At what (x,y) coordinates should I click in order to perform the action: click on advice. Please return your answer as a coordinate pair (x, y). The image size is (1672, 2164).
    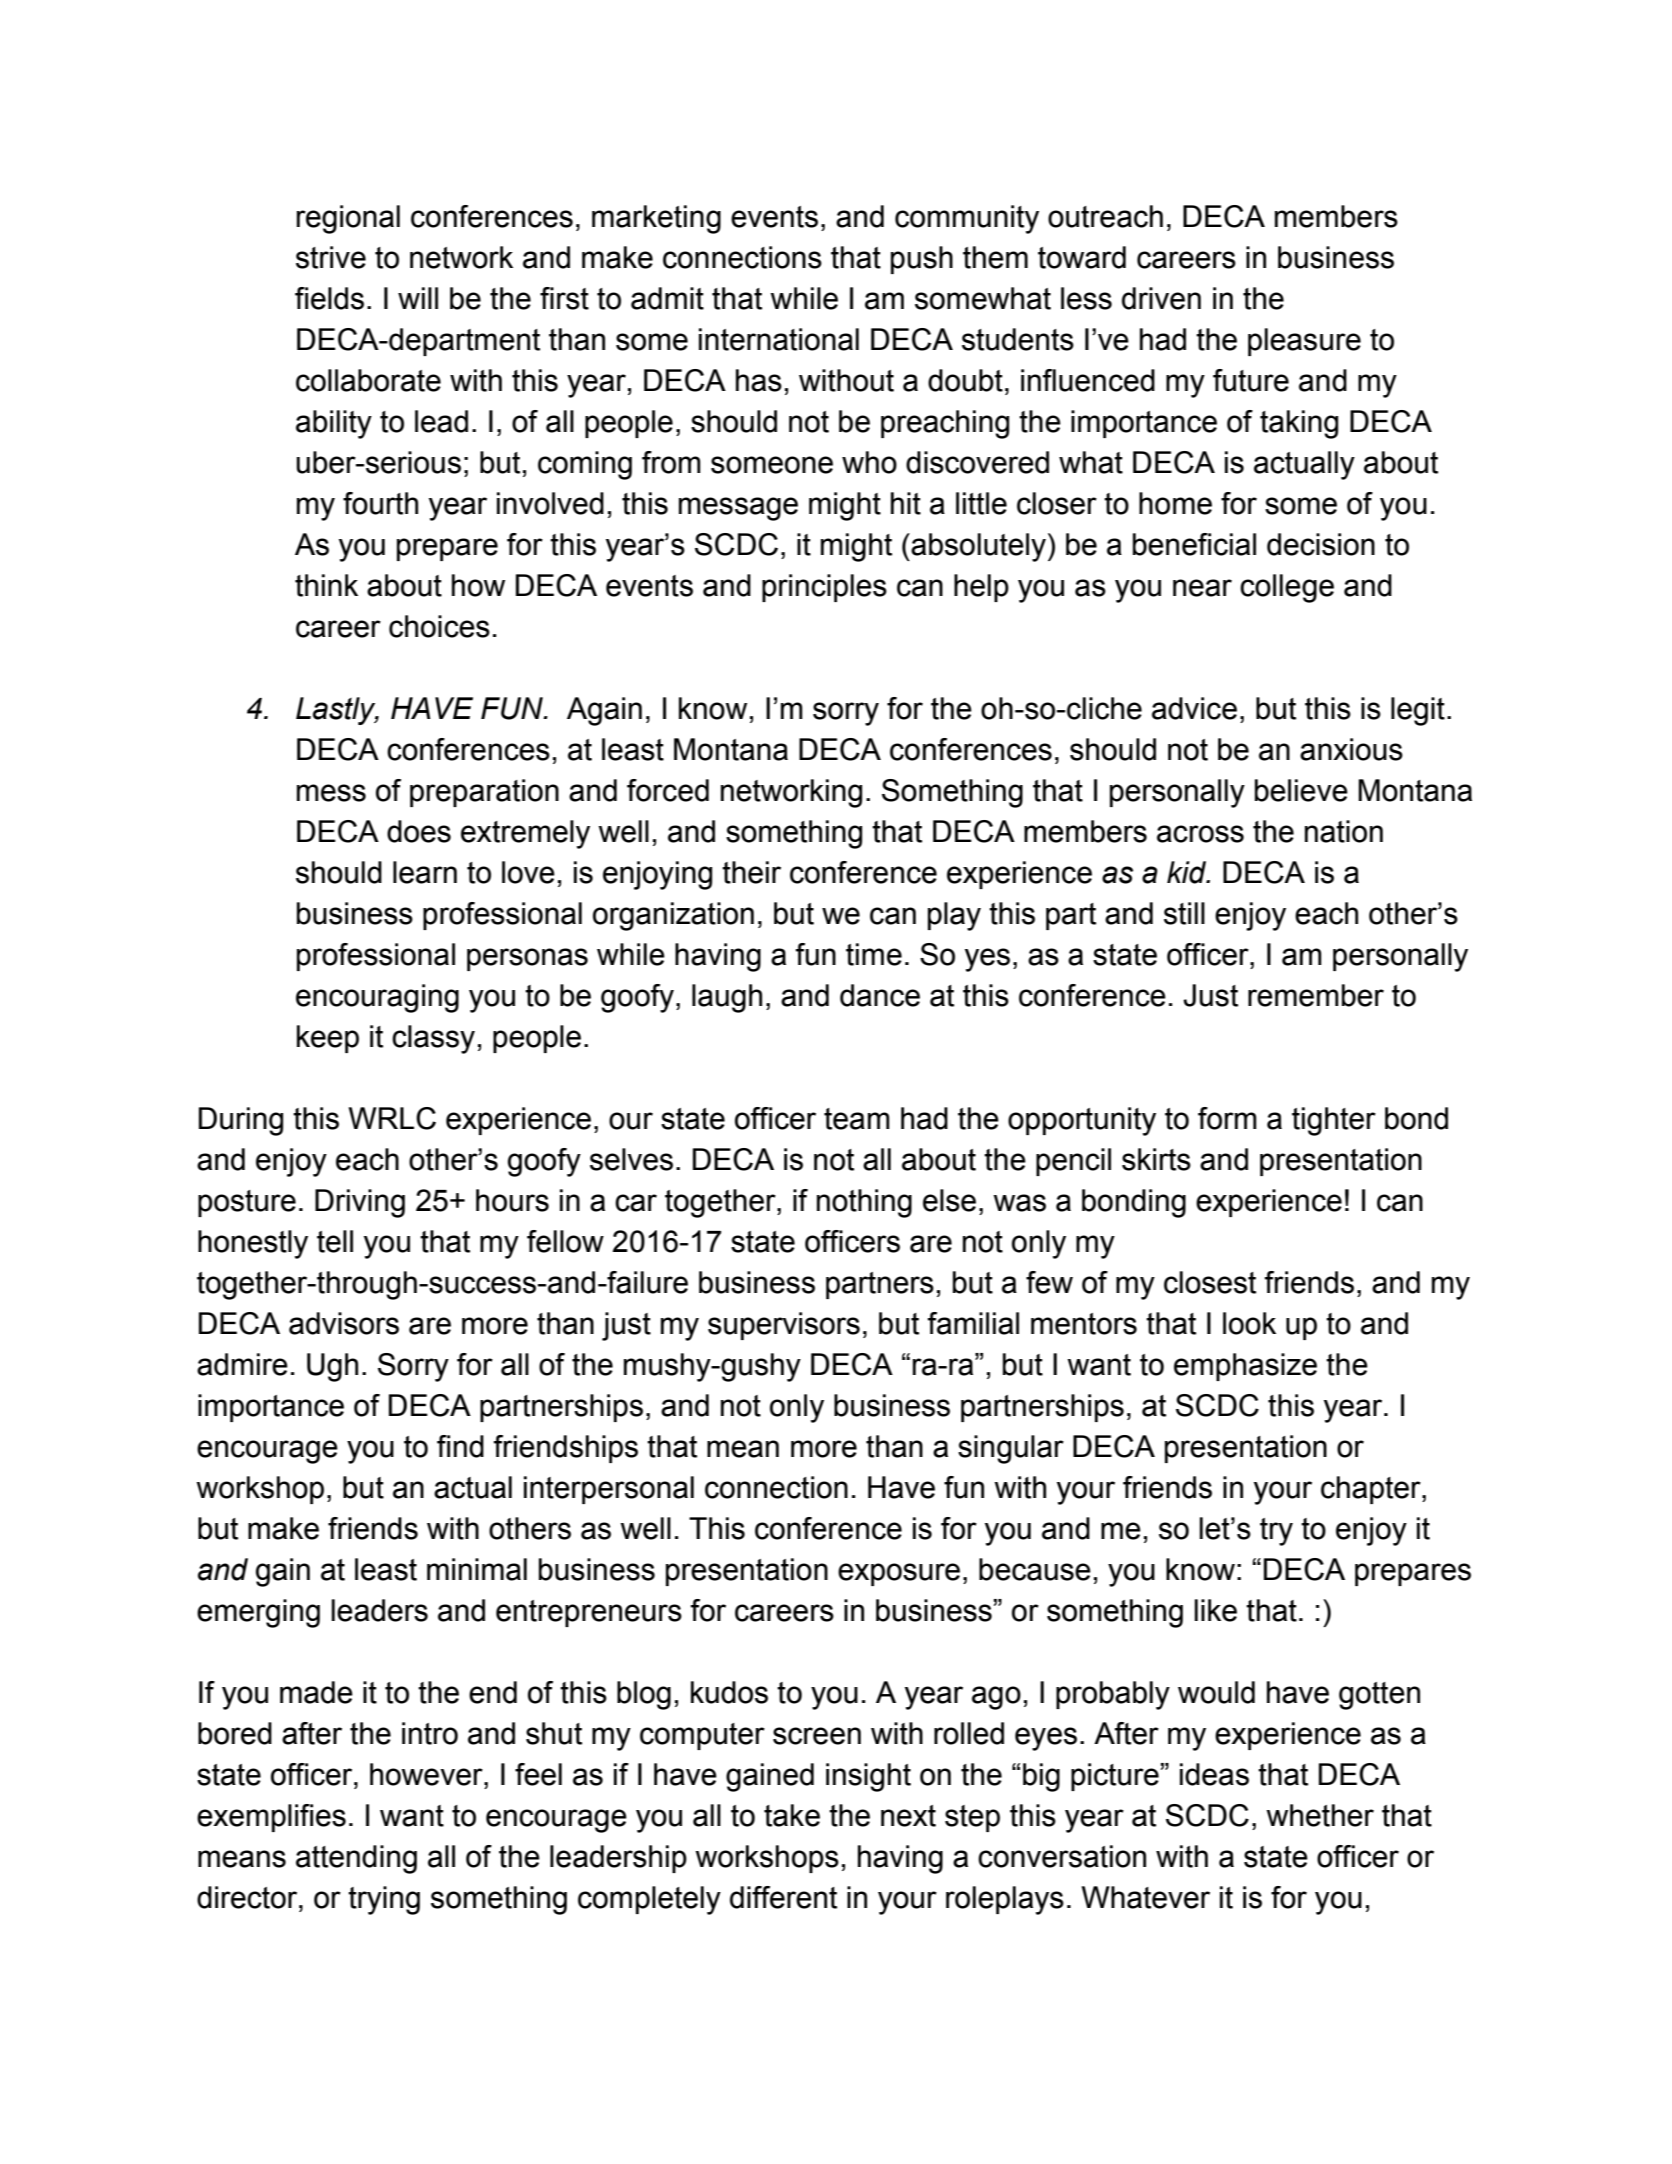
    Looking at the image, I should click on (1194, 708).
